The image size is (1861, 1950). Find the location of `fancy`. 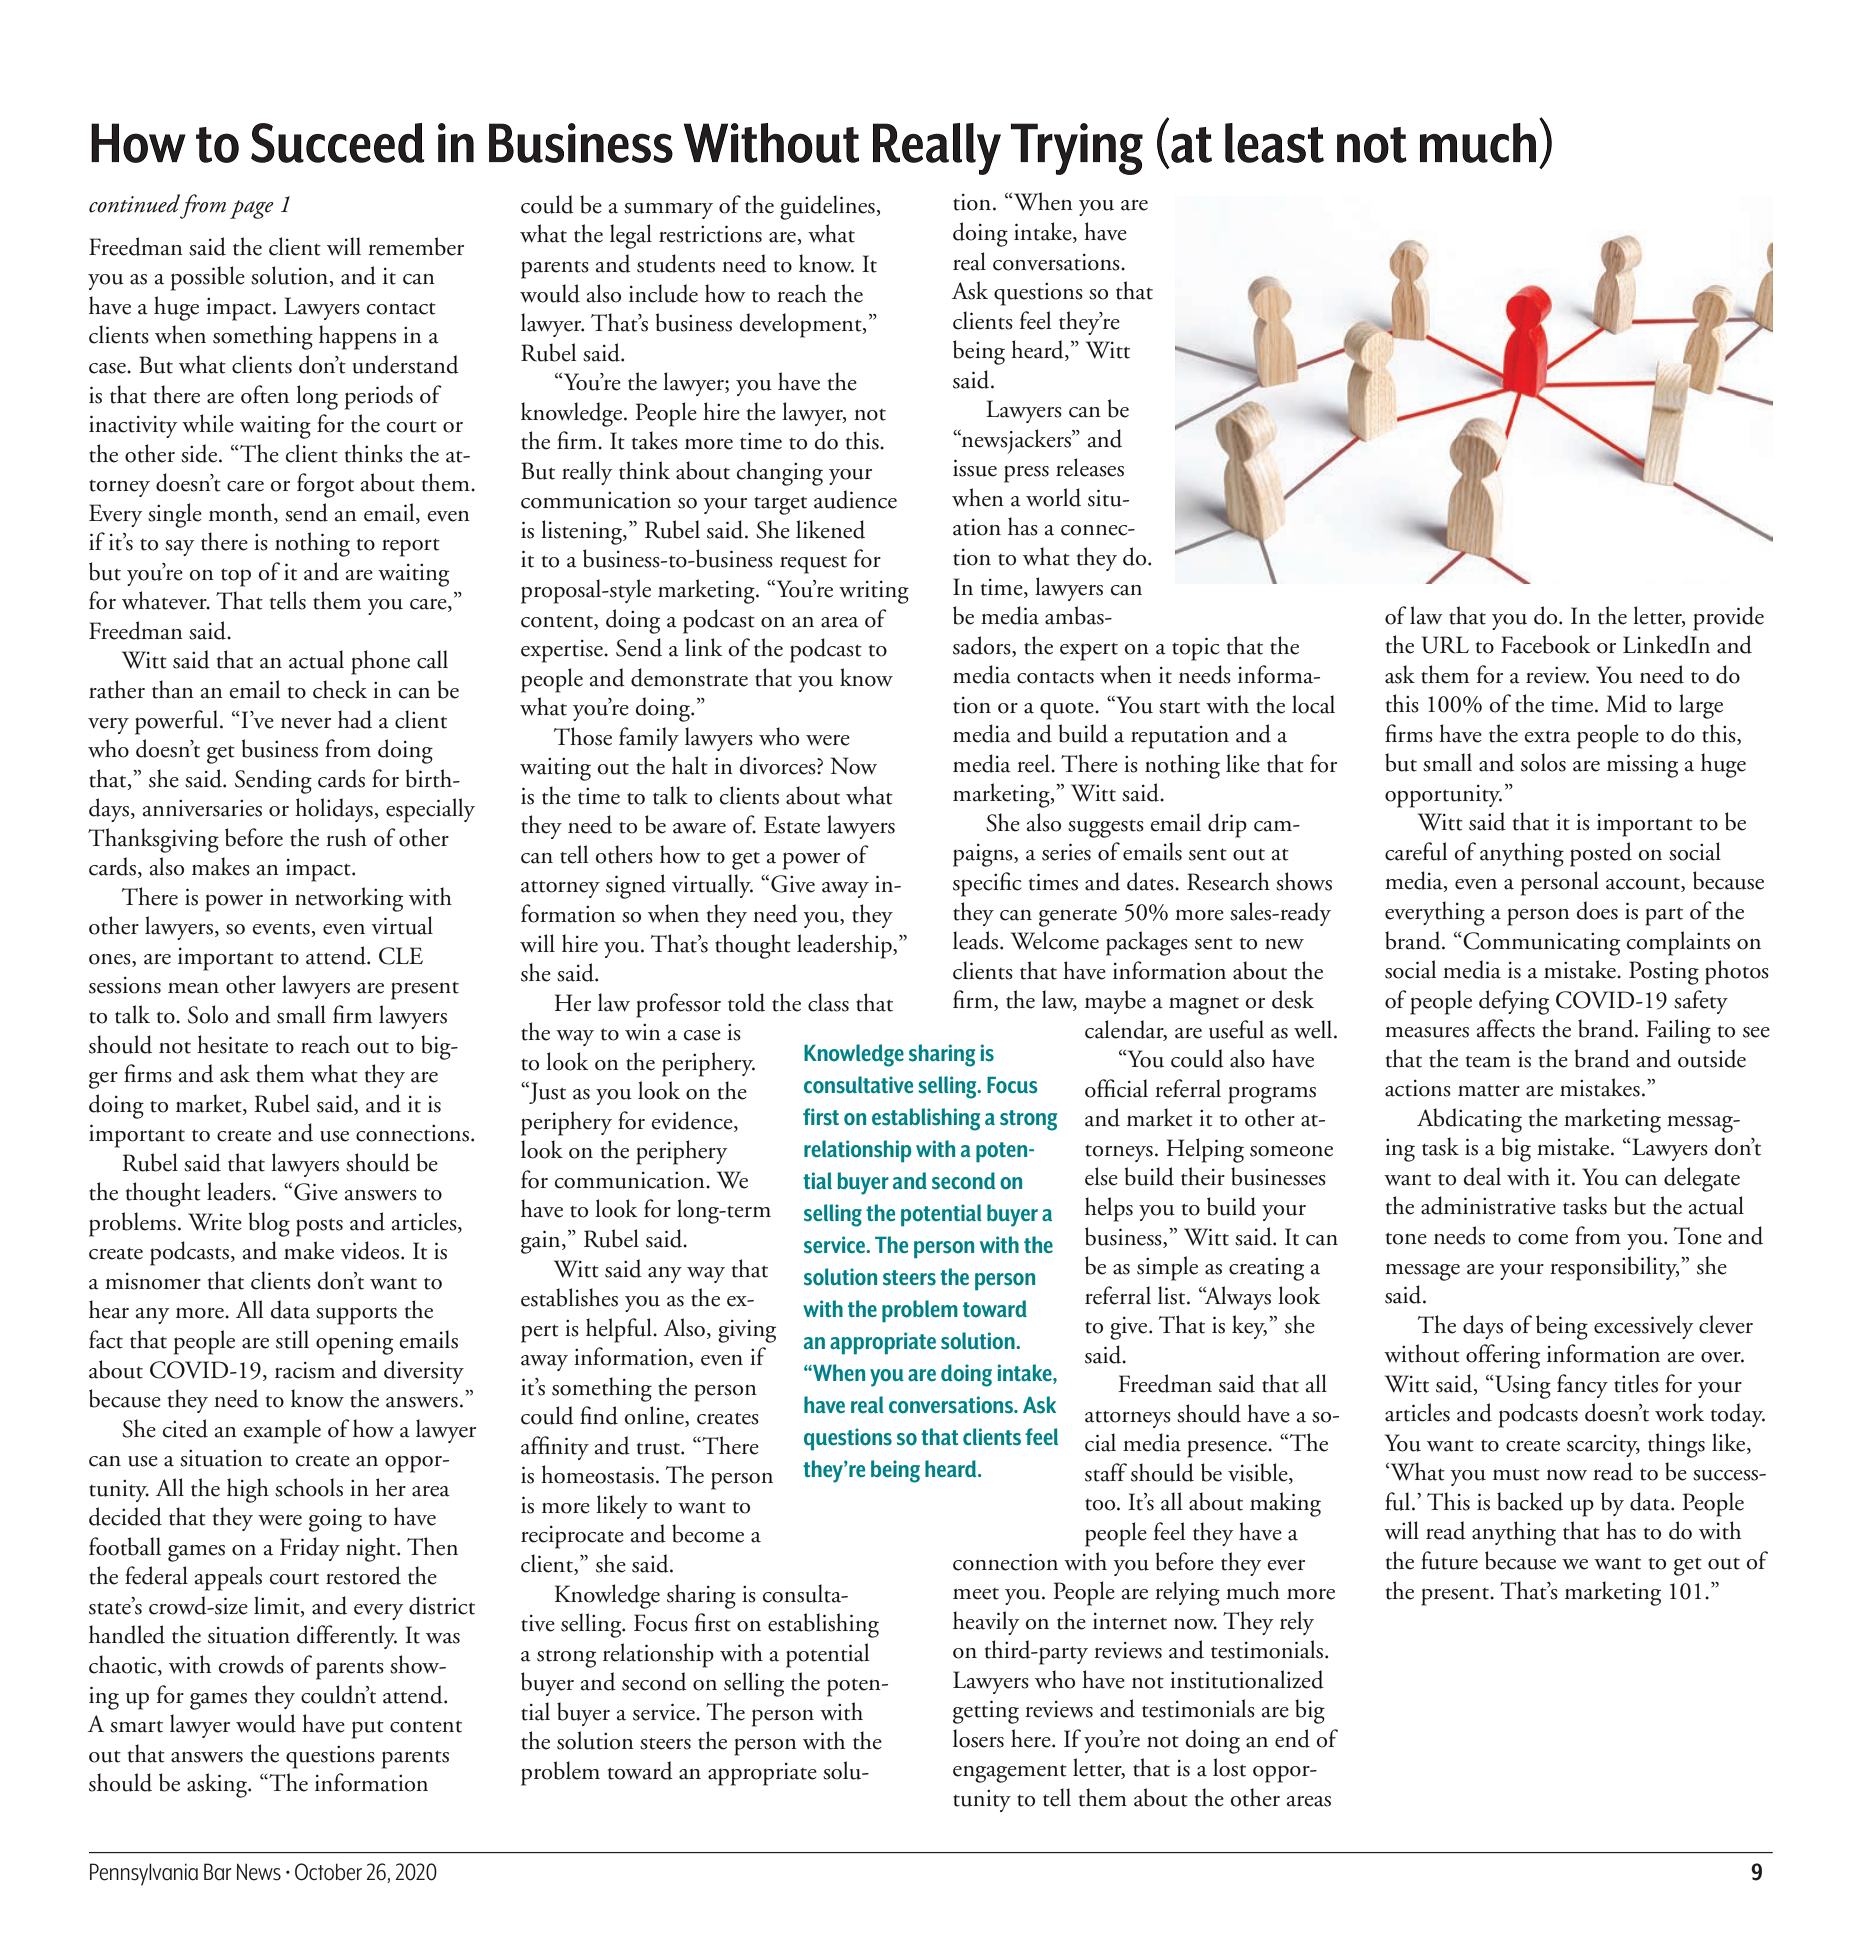

fancy is located at coordinates (1582, 1386).
